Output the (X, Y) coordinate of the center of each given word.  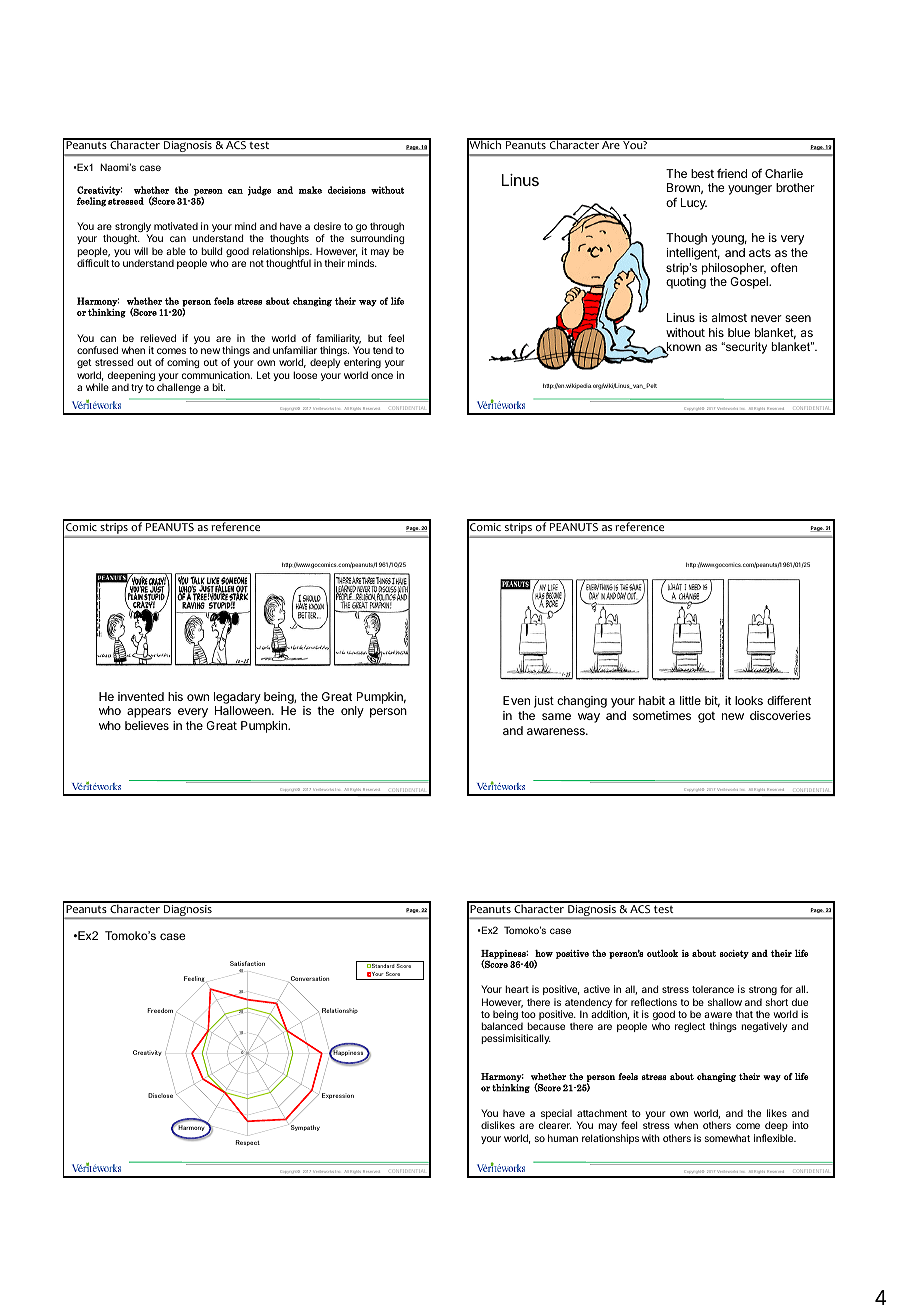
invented (141, 696)
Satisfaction (247, 963)
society (734, 954)
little (690, 700)
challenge (179, 388)
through (387, 229)
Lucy (694, 204)
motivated (176, 226)
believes (147, 725)
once (382, 376)
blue (739, 332)
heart (517, 989)
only (352, 712)
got (706, 717)
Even (516, 700)
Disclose (160, 1095)
